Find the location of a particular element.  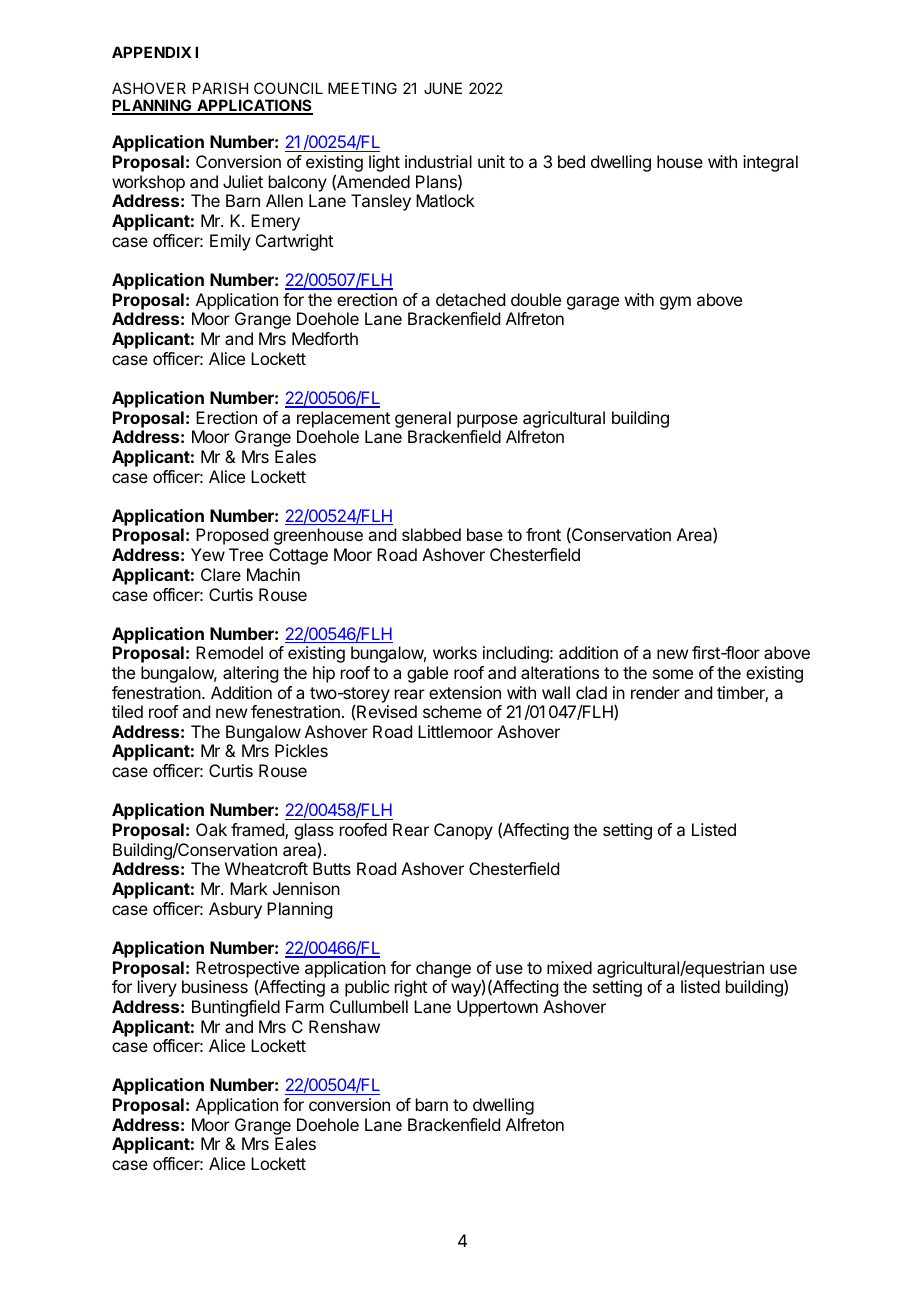

business is located at coordinates (215, 986).
